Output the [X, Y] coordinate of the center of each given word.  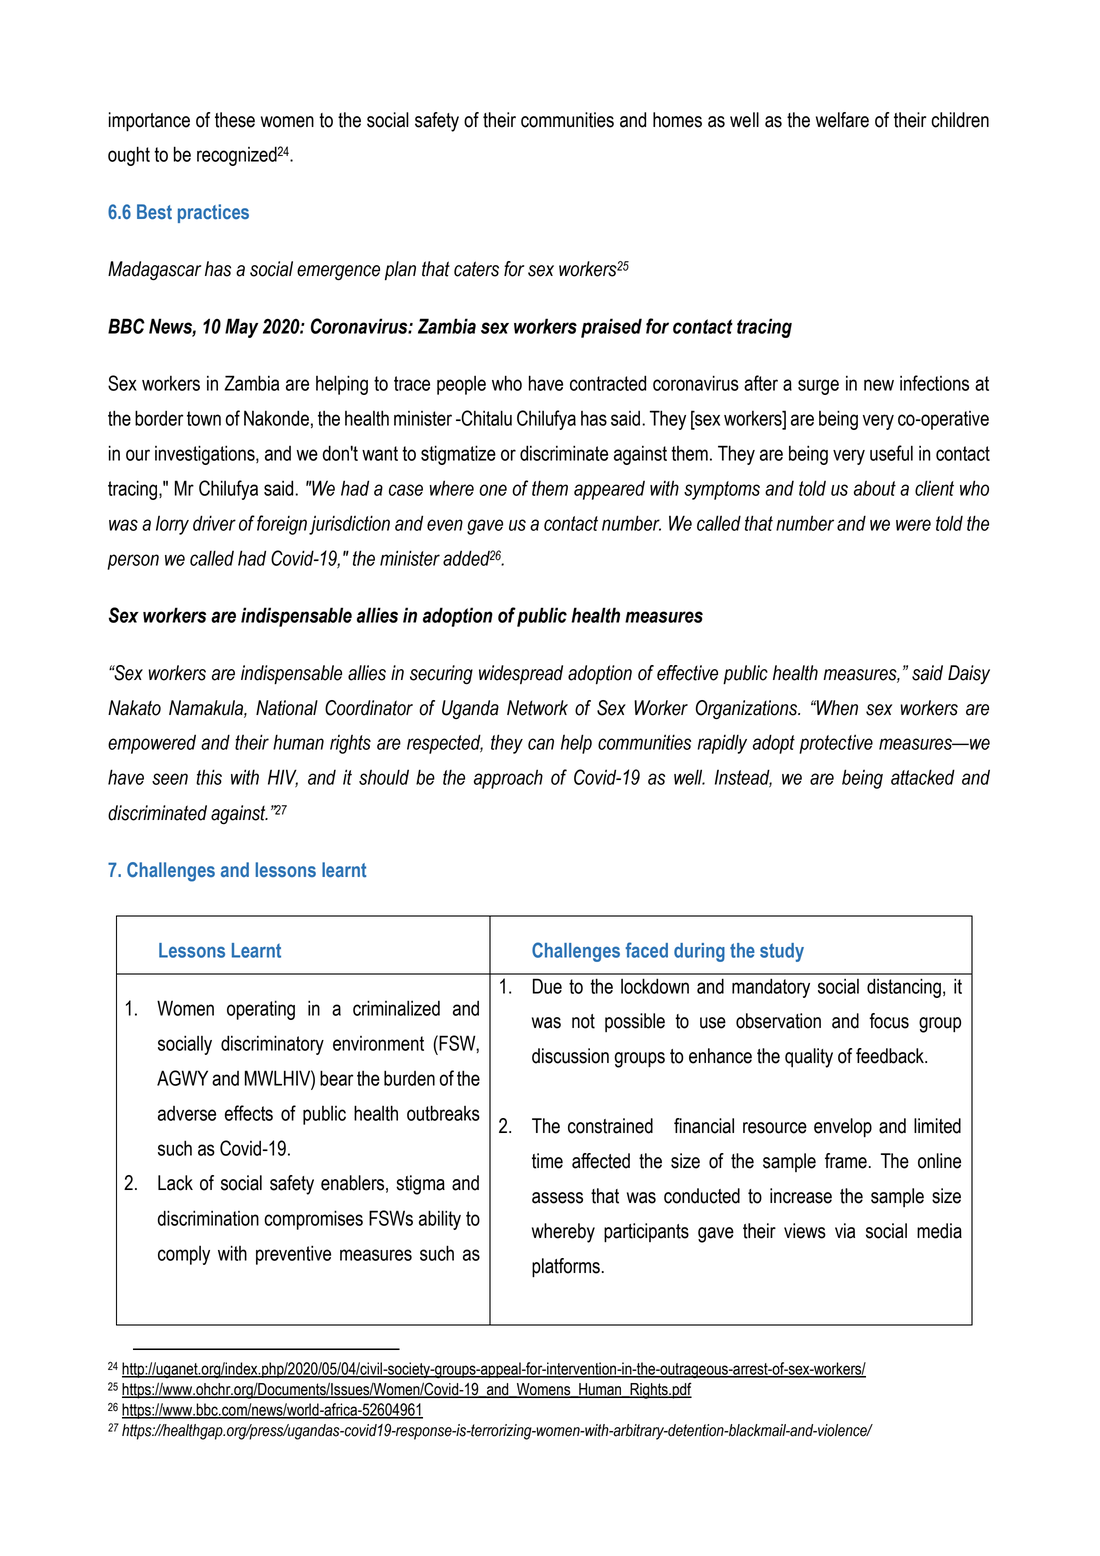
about [875, 488]
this [209, 777]
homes [677, 120]
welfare [842, 120]
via [845, 1231]
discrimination [208, 1218]
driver [214, 523]
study [782, 952]
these [235, 120]
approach [508, 779]
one [493, 490]
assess [557, 1198]
